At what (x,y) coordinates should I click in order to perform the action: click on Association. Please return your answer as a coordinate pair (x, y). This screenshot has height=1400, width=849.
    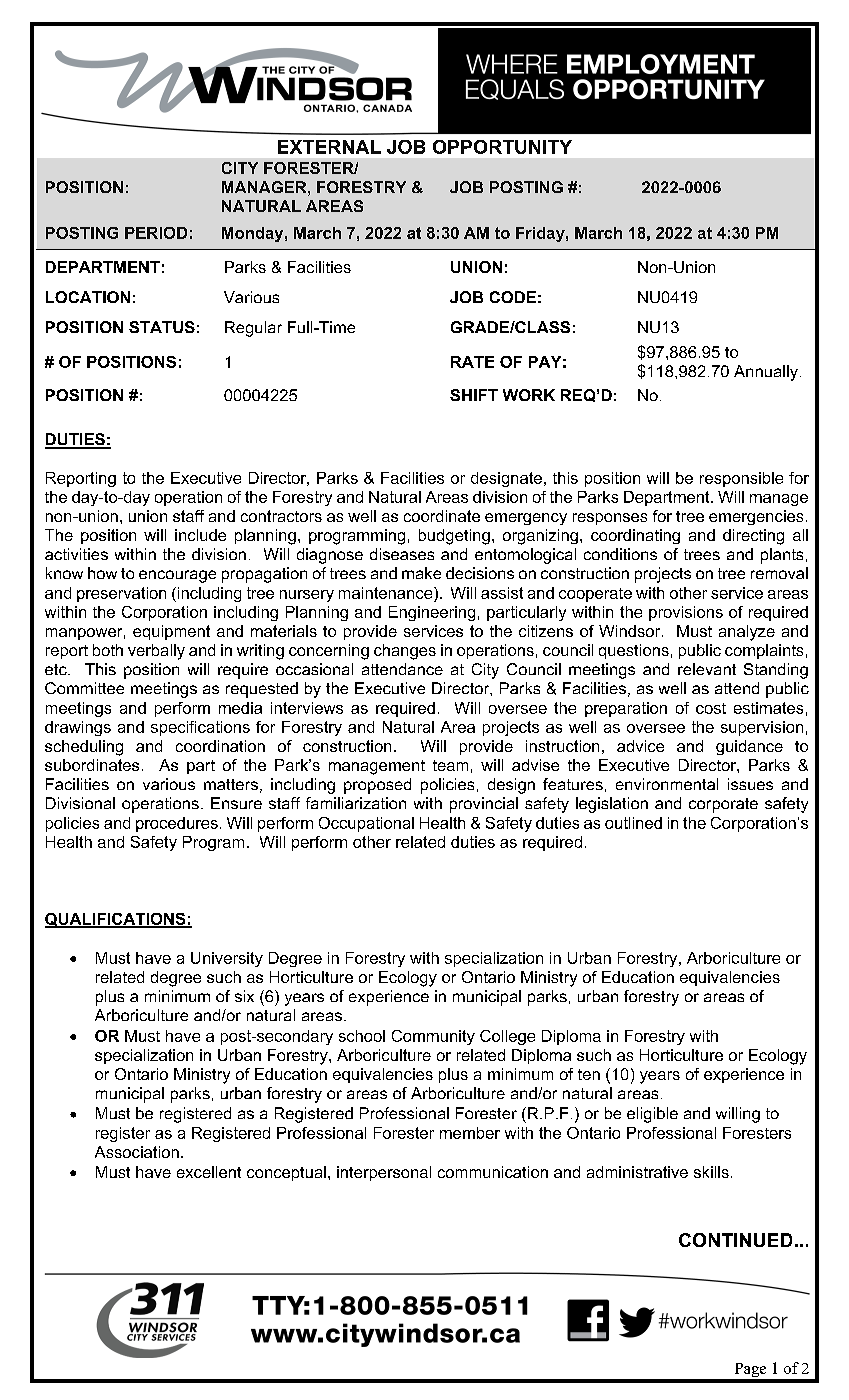
    Looking at the image, I should click on (137, 1152).
